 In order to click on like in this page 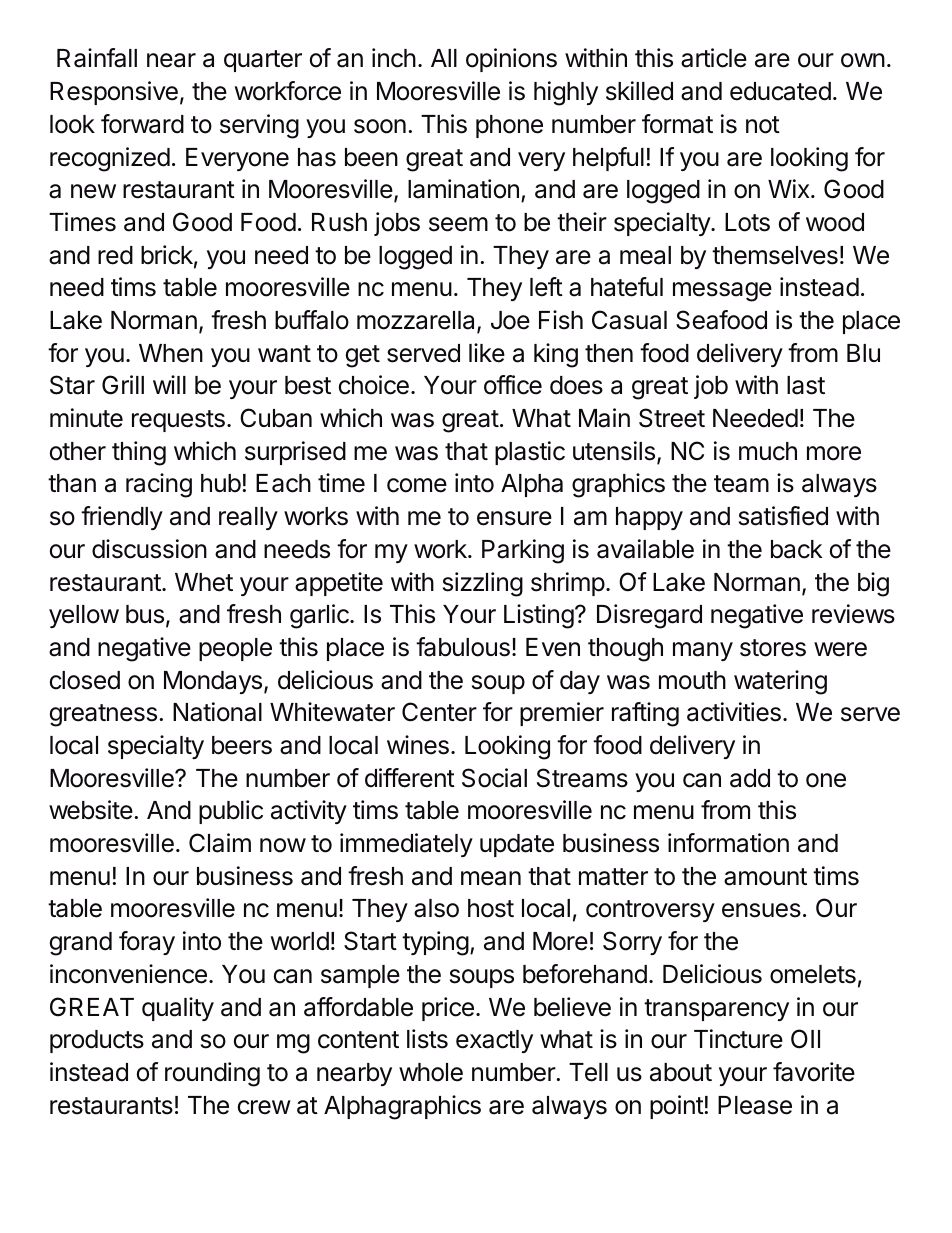, I will do `click(487, 353)`.
